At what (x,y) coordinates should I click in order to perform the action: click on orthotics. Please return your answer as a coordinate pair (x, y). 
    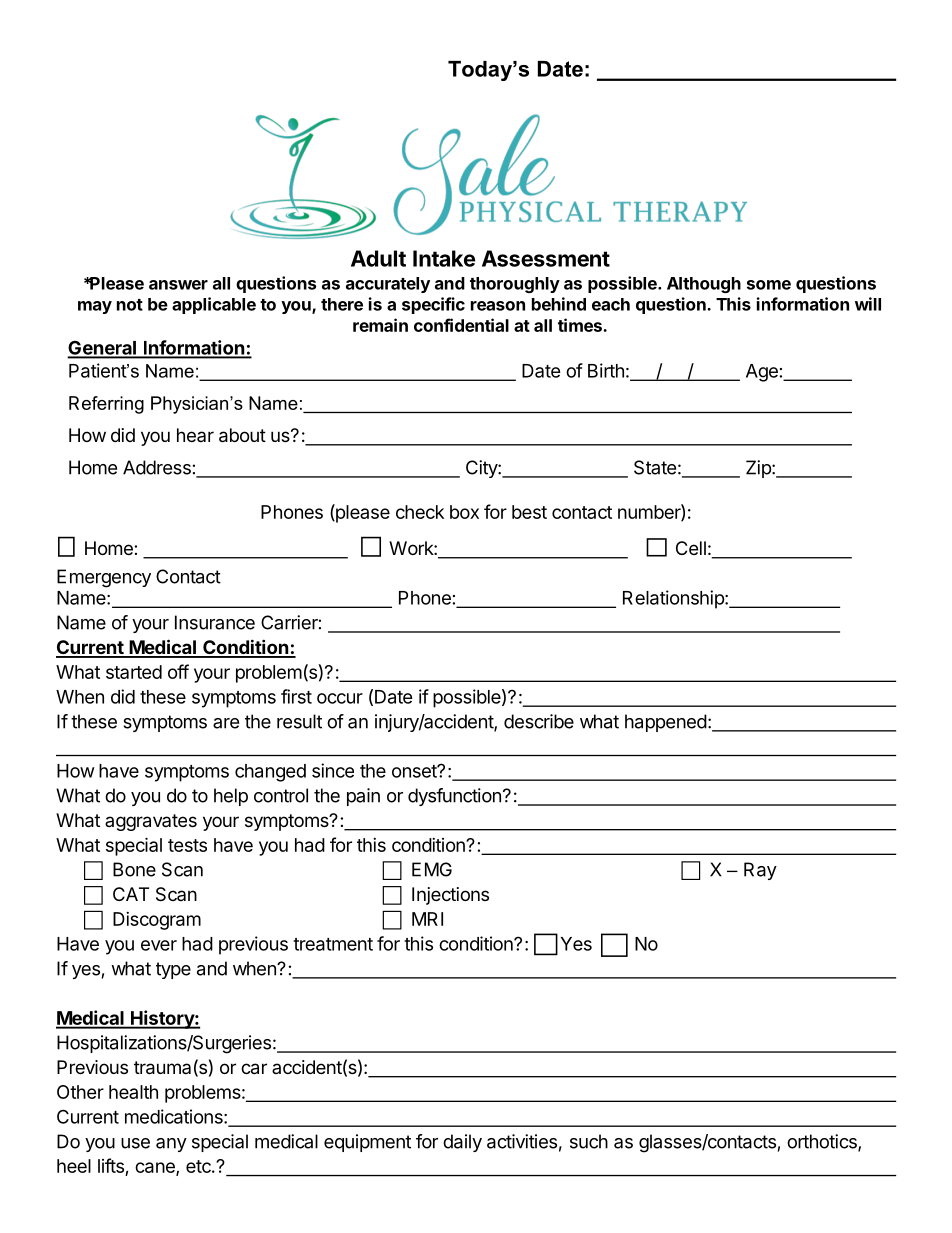
    Looking at the image, I should click on (823, 1142).
